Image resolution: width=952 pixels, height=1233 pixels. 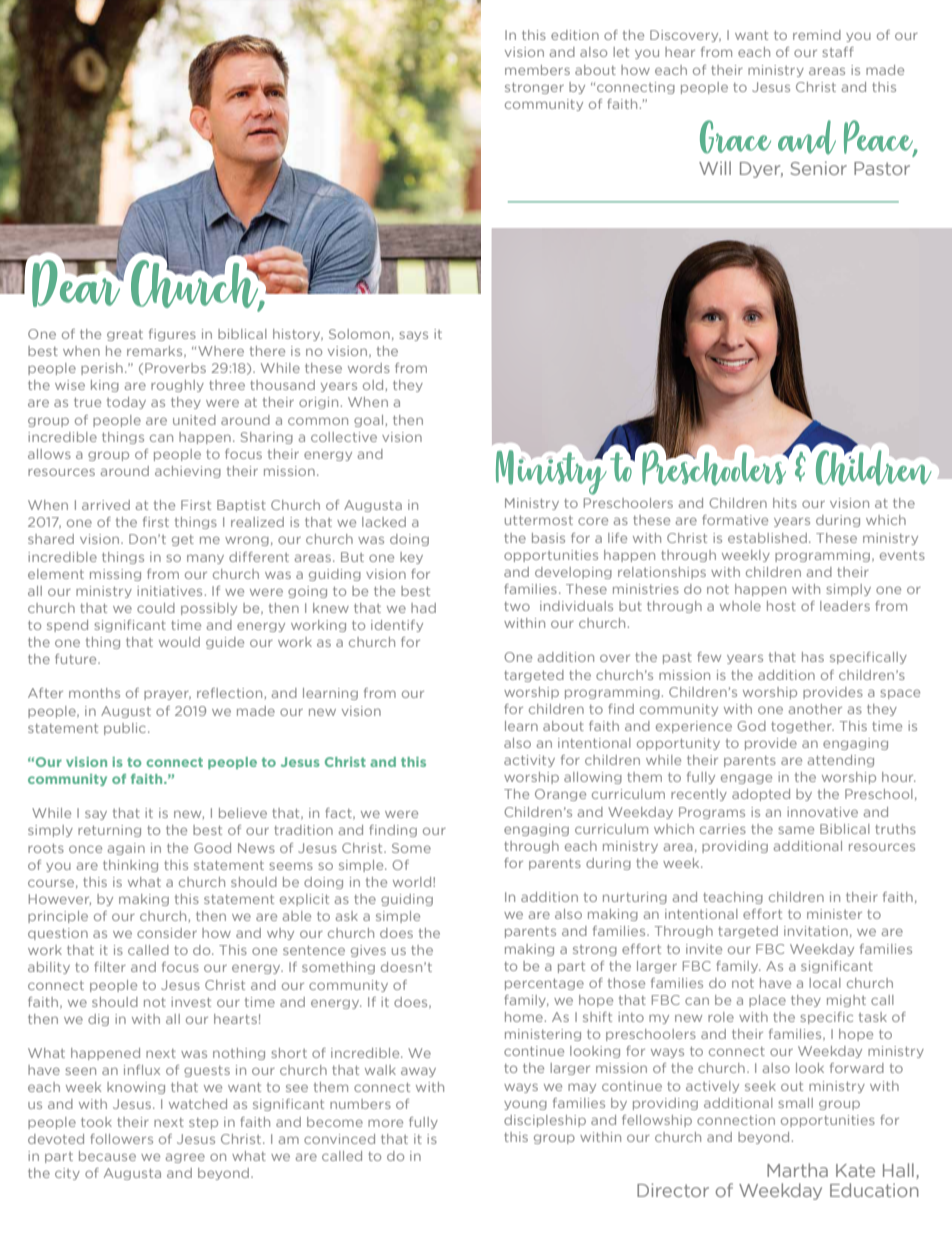 I want to click on edition, so click(x=575, y=35).
